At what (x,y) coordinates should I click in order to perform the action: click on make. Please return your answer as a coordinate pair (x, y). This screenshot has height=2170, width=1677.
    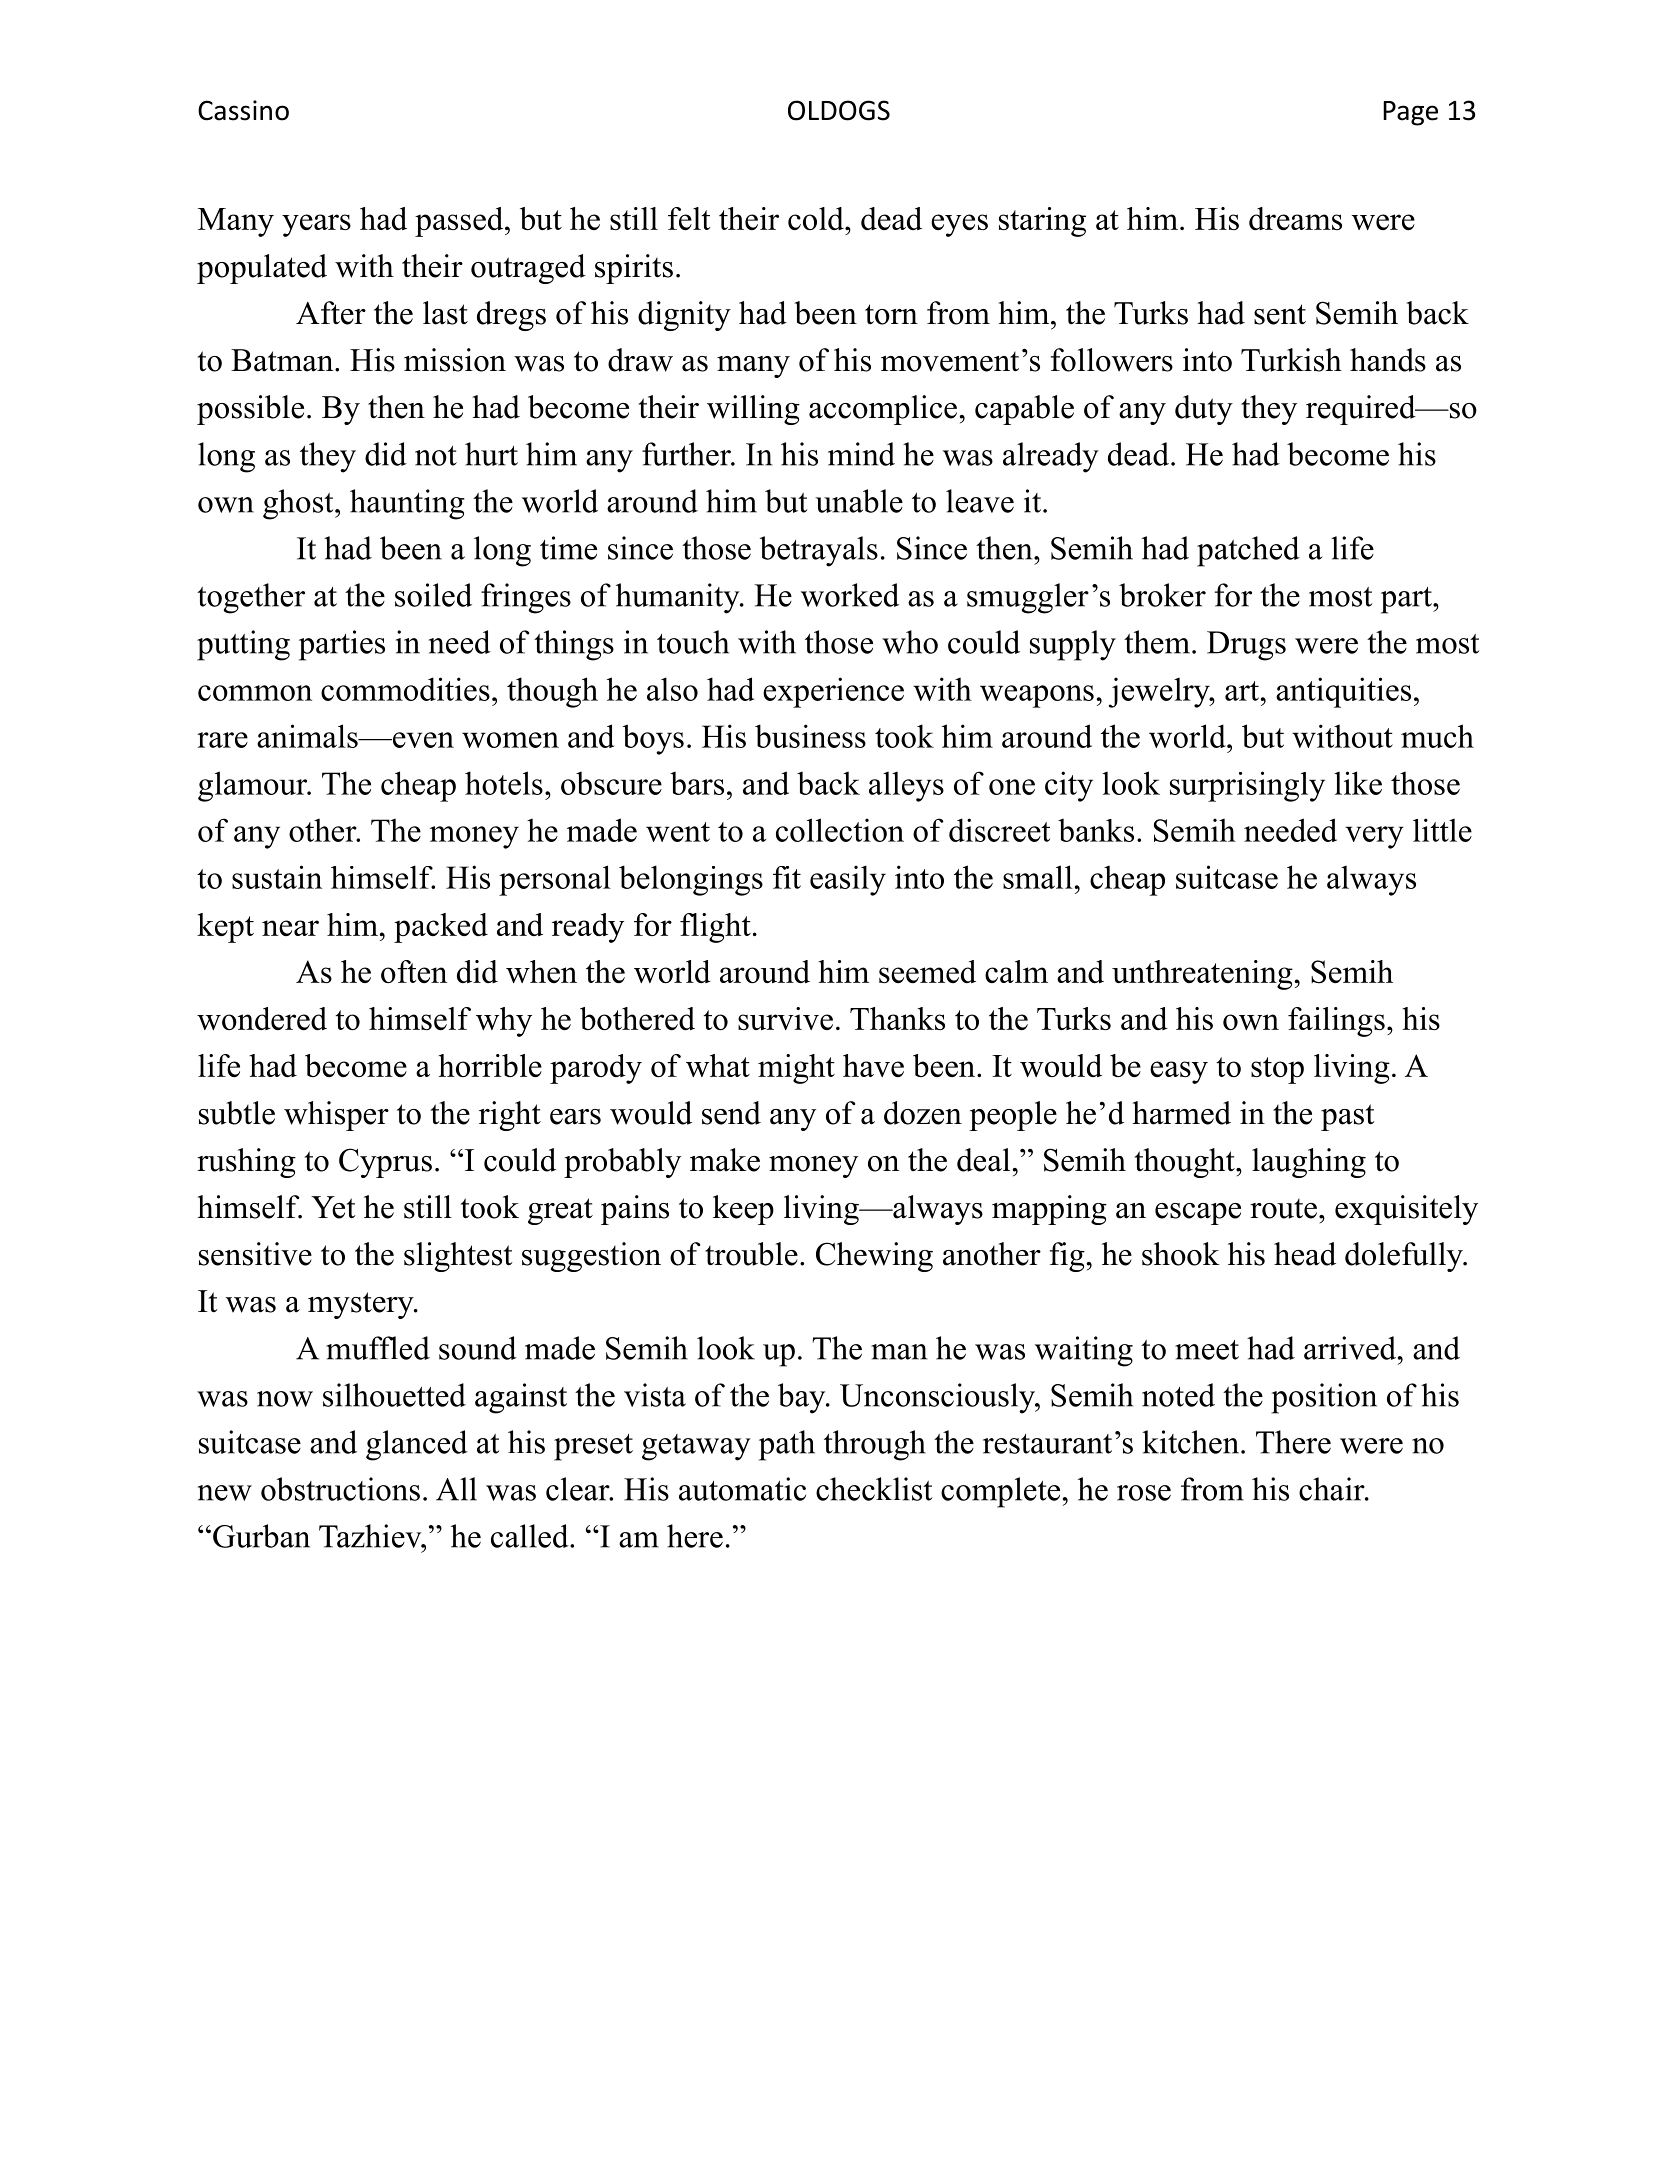
    Looking at the image, I should click on (725, 1160).
